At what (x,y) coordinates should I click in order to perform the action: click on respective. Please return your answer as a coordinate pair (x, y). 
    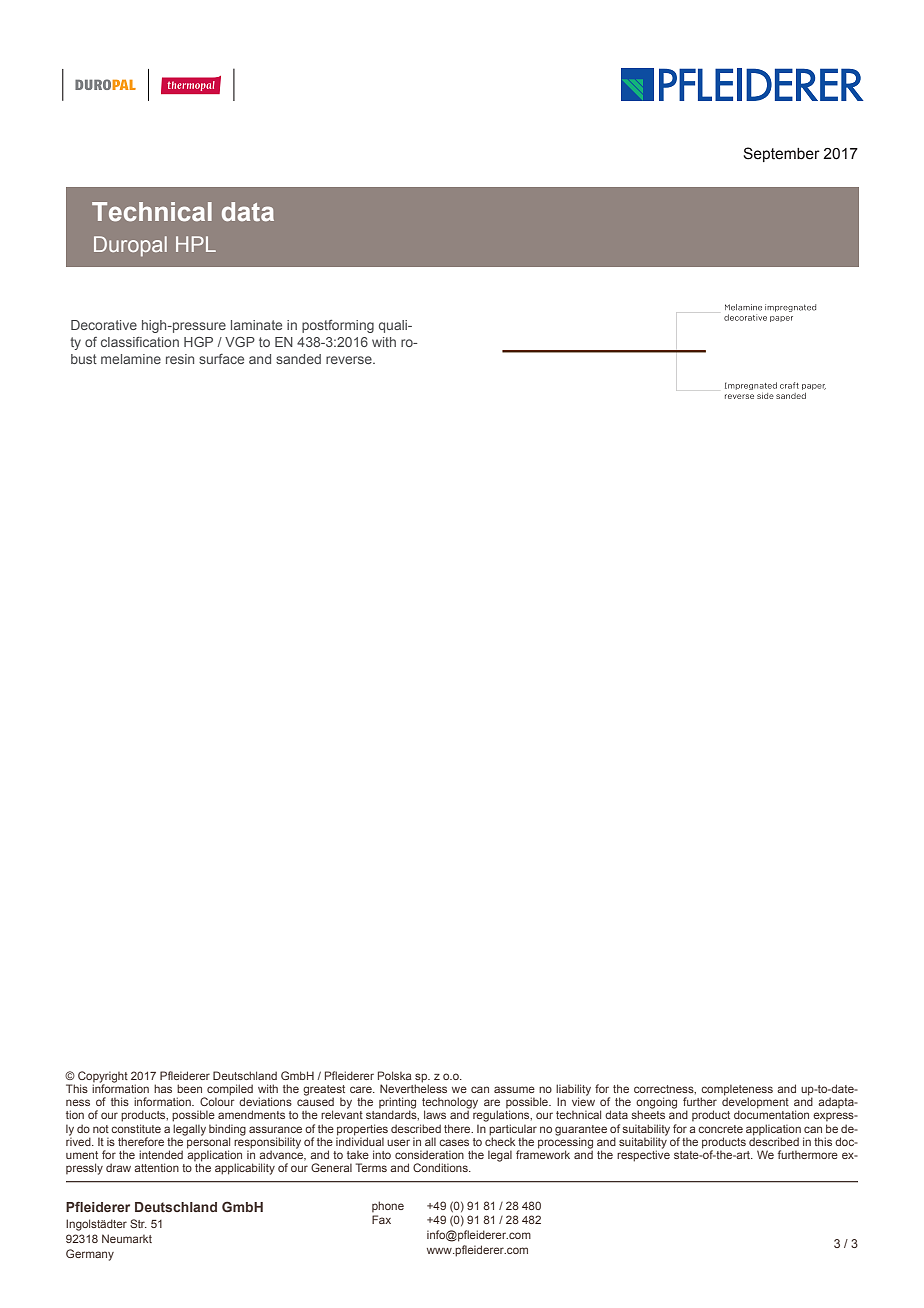
    Looking at the image, I should click on (643, 1155).
